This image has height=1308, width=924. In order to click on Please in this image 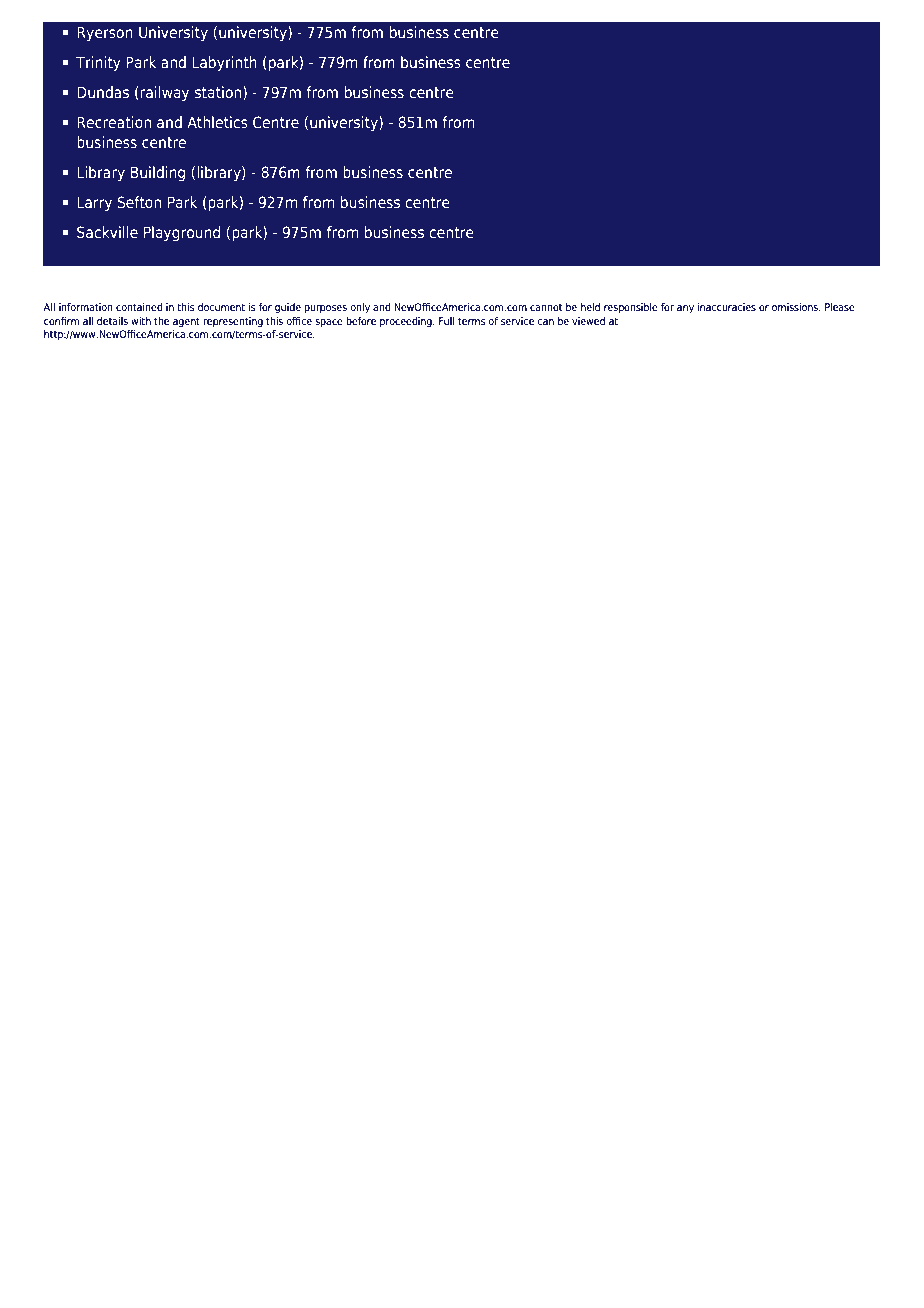, I will do `click(840, 307)`.
